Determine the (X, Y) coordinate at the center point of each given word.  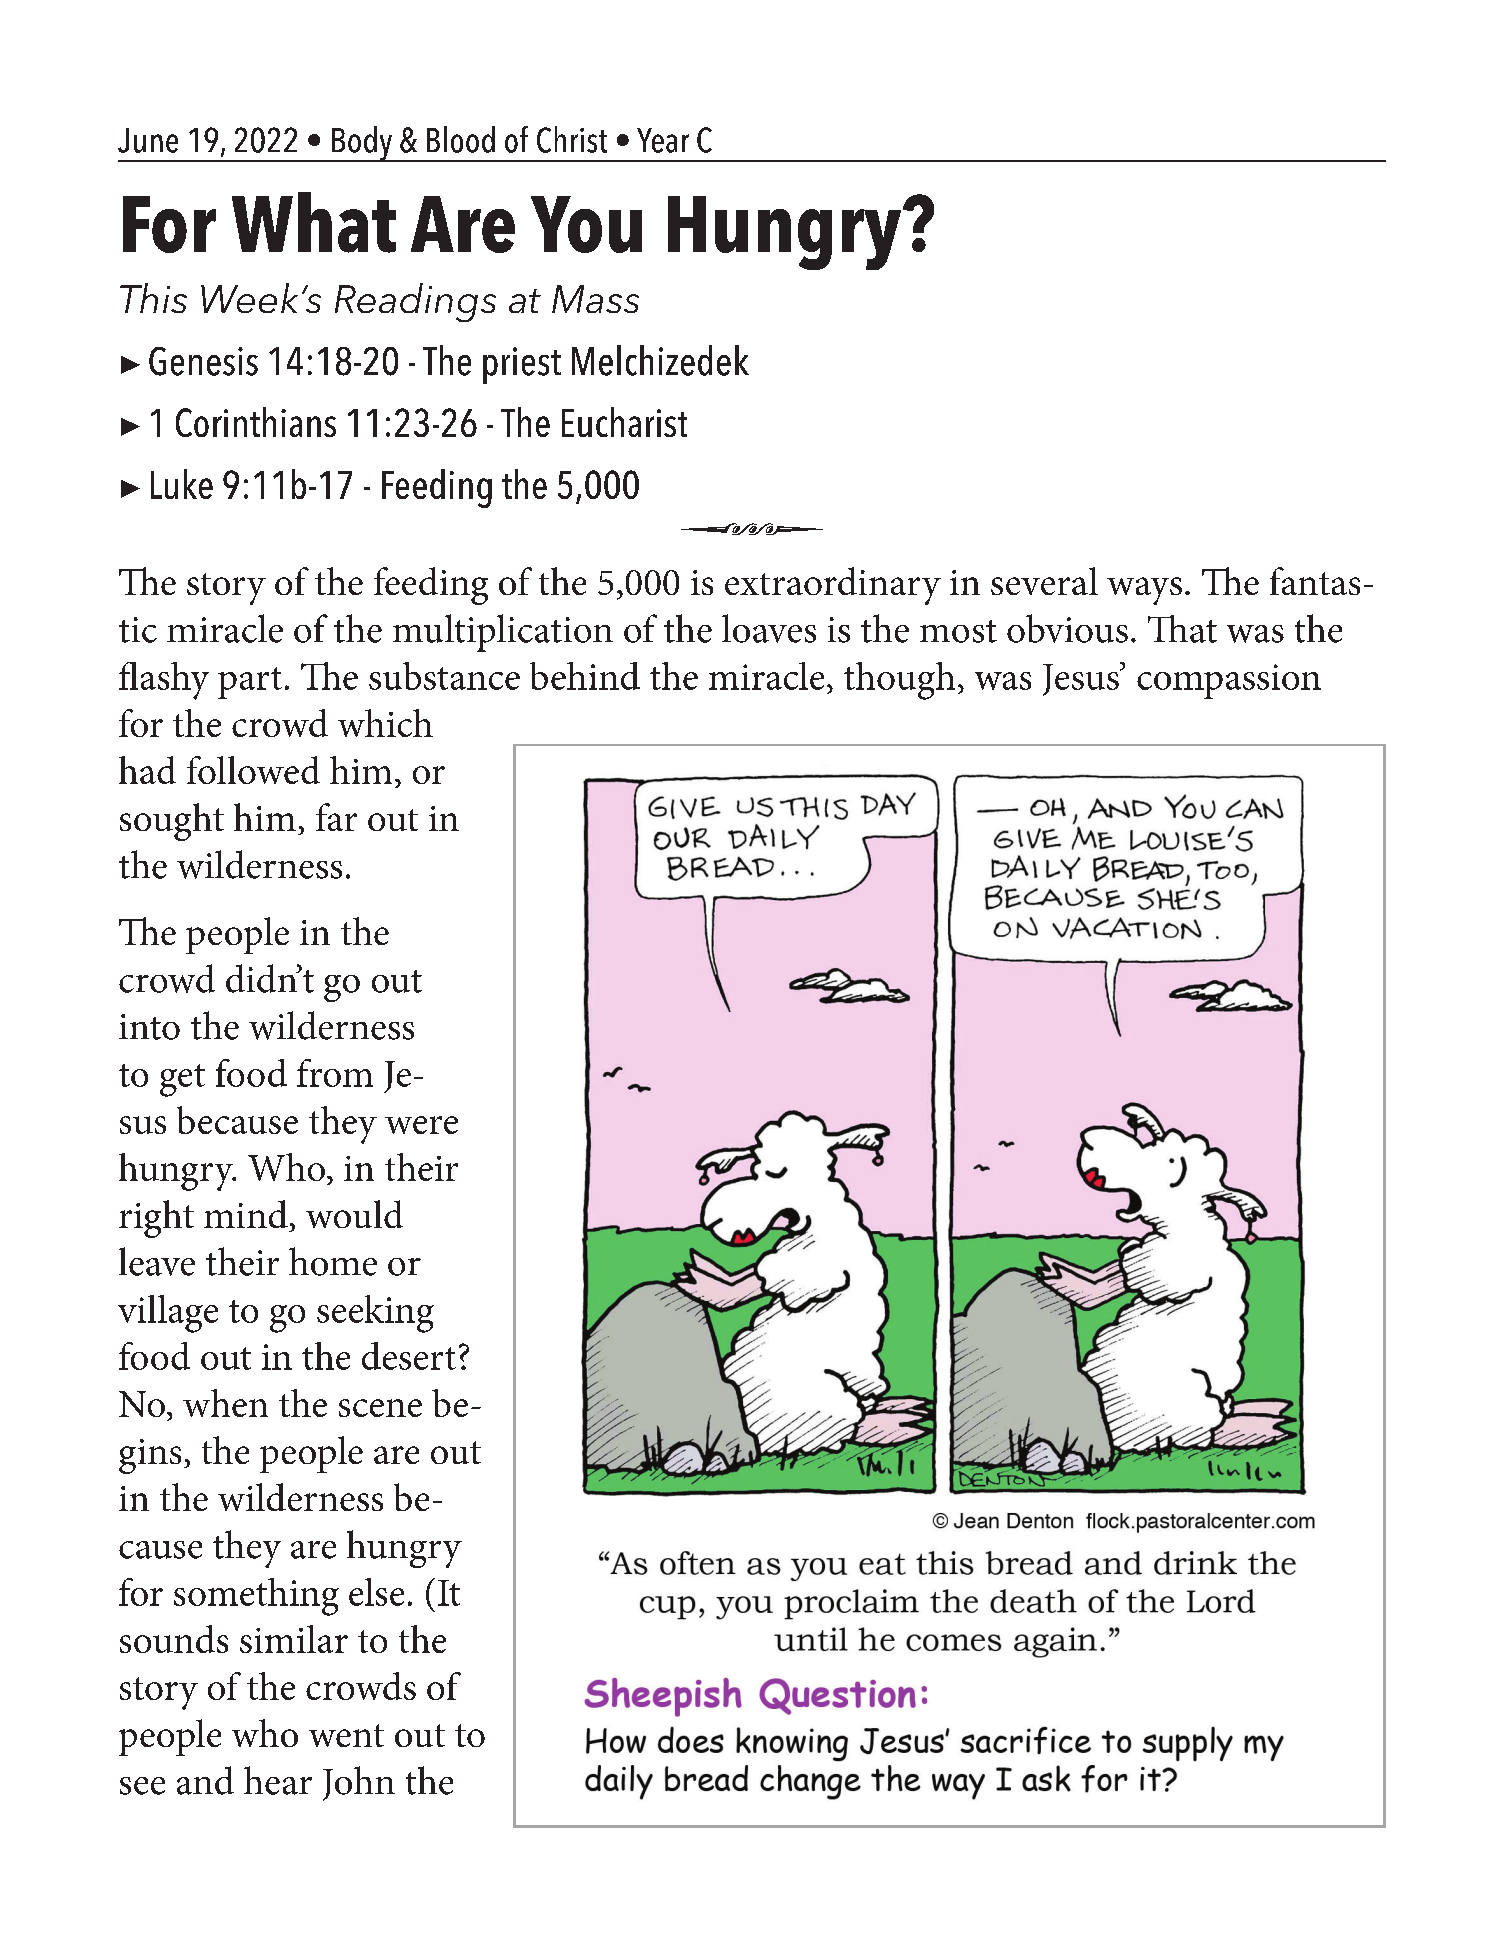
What (314, 222)
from (335, 1073)
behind (585, 676)
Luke (182, 484)
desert (409, 1356)
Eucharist (624, 422)
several (1044, 581)
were (421, 1125)
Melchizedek (660, 360)
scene (380, 1408)
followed (253, 770)
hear (278, 1780)
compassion (1229, 681)
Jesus (1082, 679)
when (225, 1403)
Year (663, 140)
